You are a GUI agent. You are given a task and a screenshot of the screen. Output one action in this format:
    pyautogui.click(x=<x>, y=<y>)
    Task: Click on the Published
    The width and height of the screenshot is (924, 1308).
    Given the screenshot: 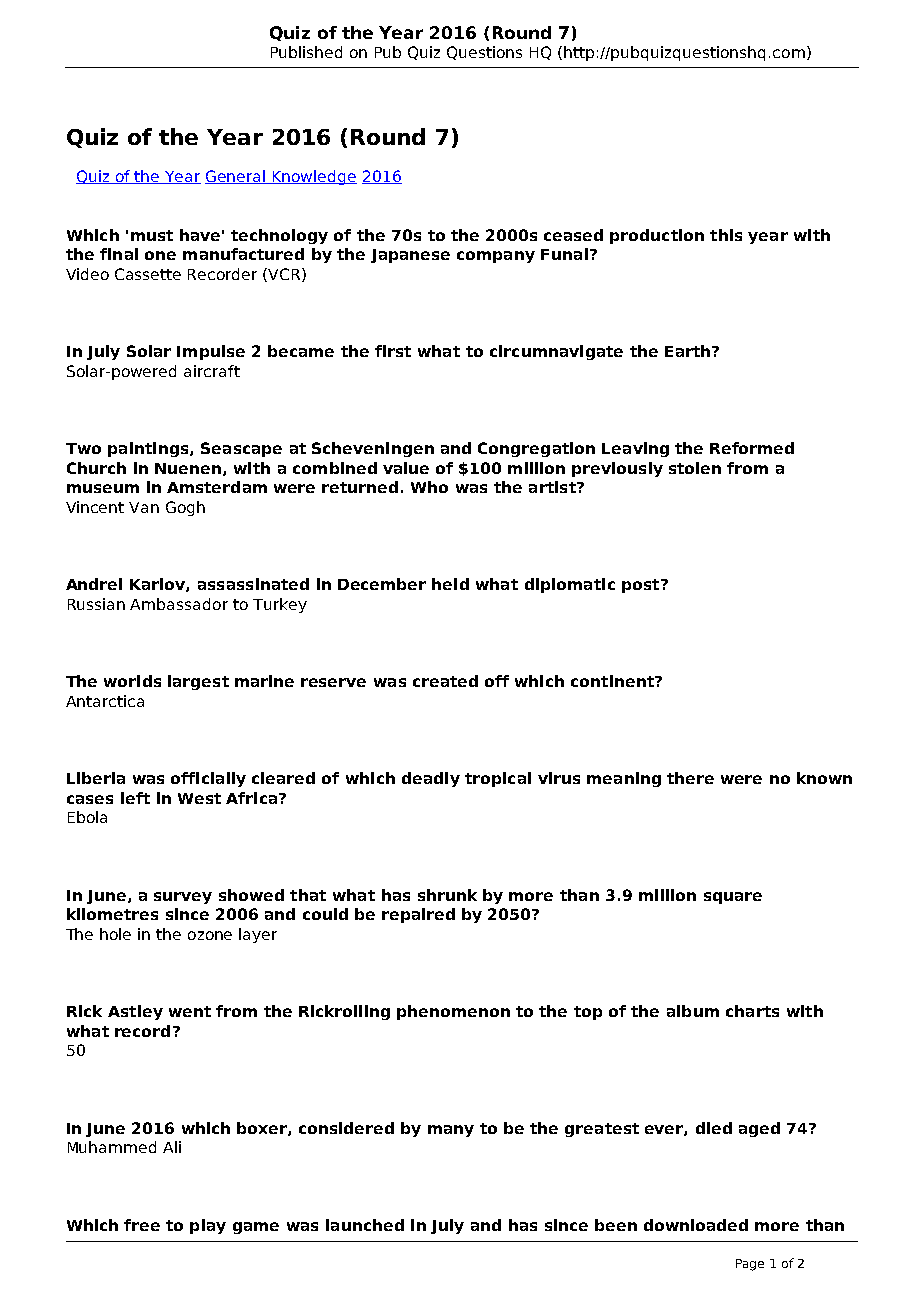 What is the action you would take?
    pyautogui.click(x=306, y=52)
